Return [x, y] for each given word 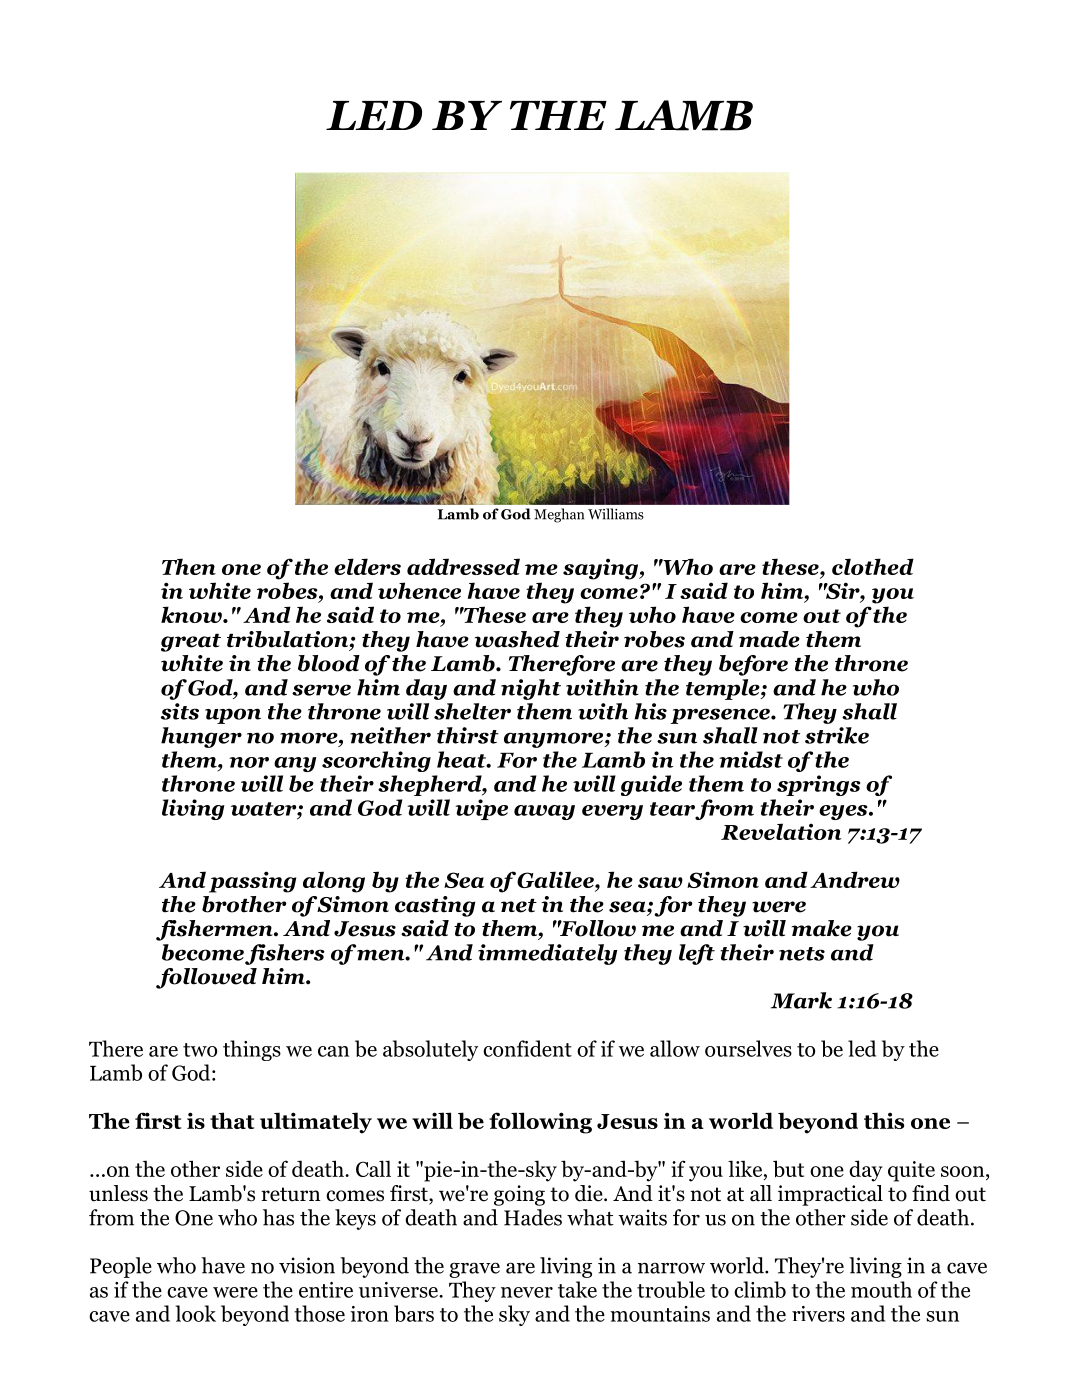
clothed [873, 566]
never [527, 1292]
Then [189, 566]
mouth [881, 1289]
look [195, 1313]
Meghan [559, 515]
